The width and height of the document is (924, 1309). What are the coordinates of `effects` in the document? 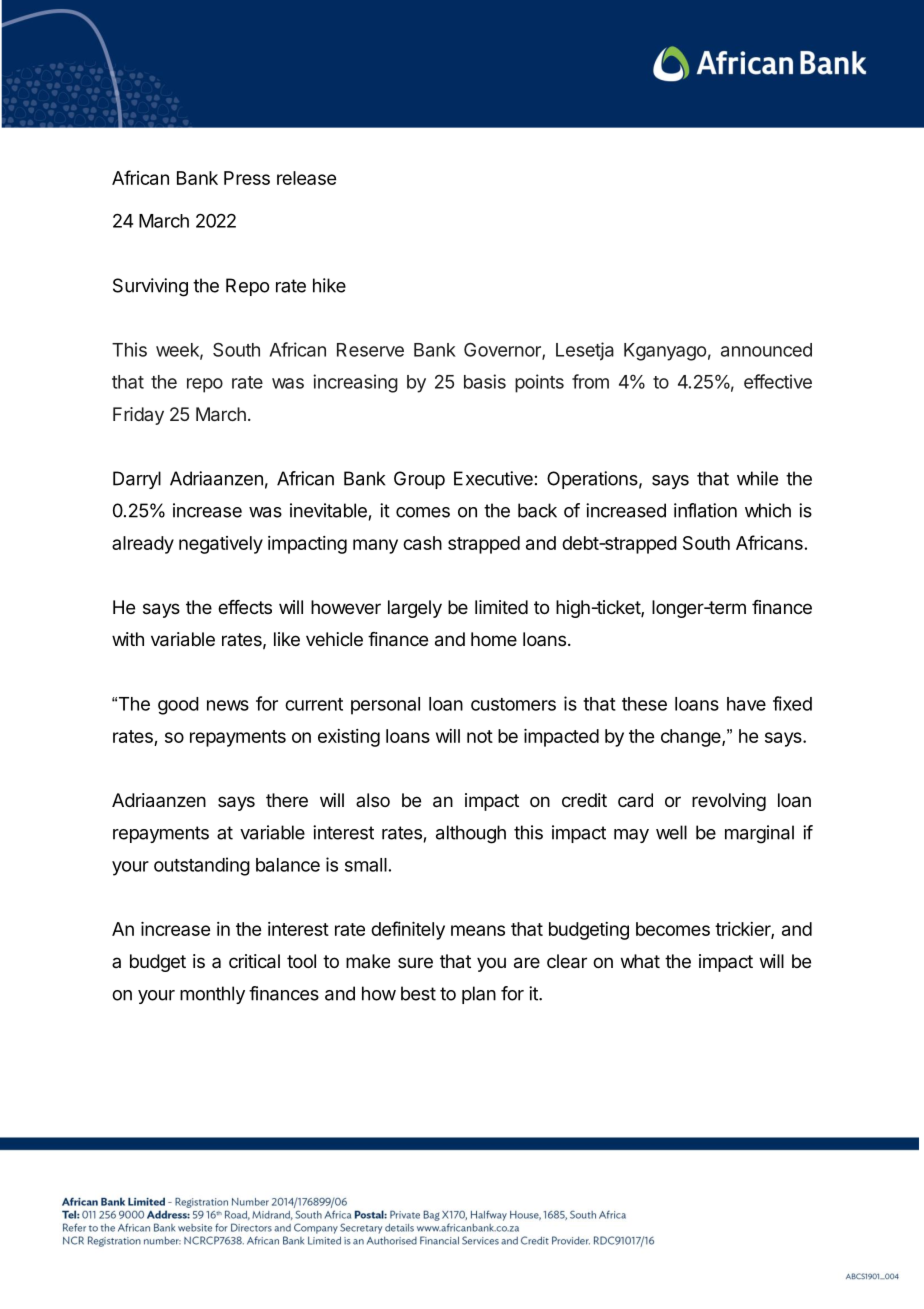 It's located at (245, 607).
